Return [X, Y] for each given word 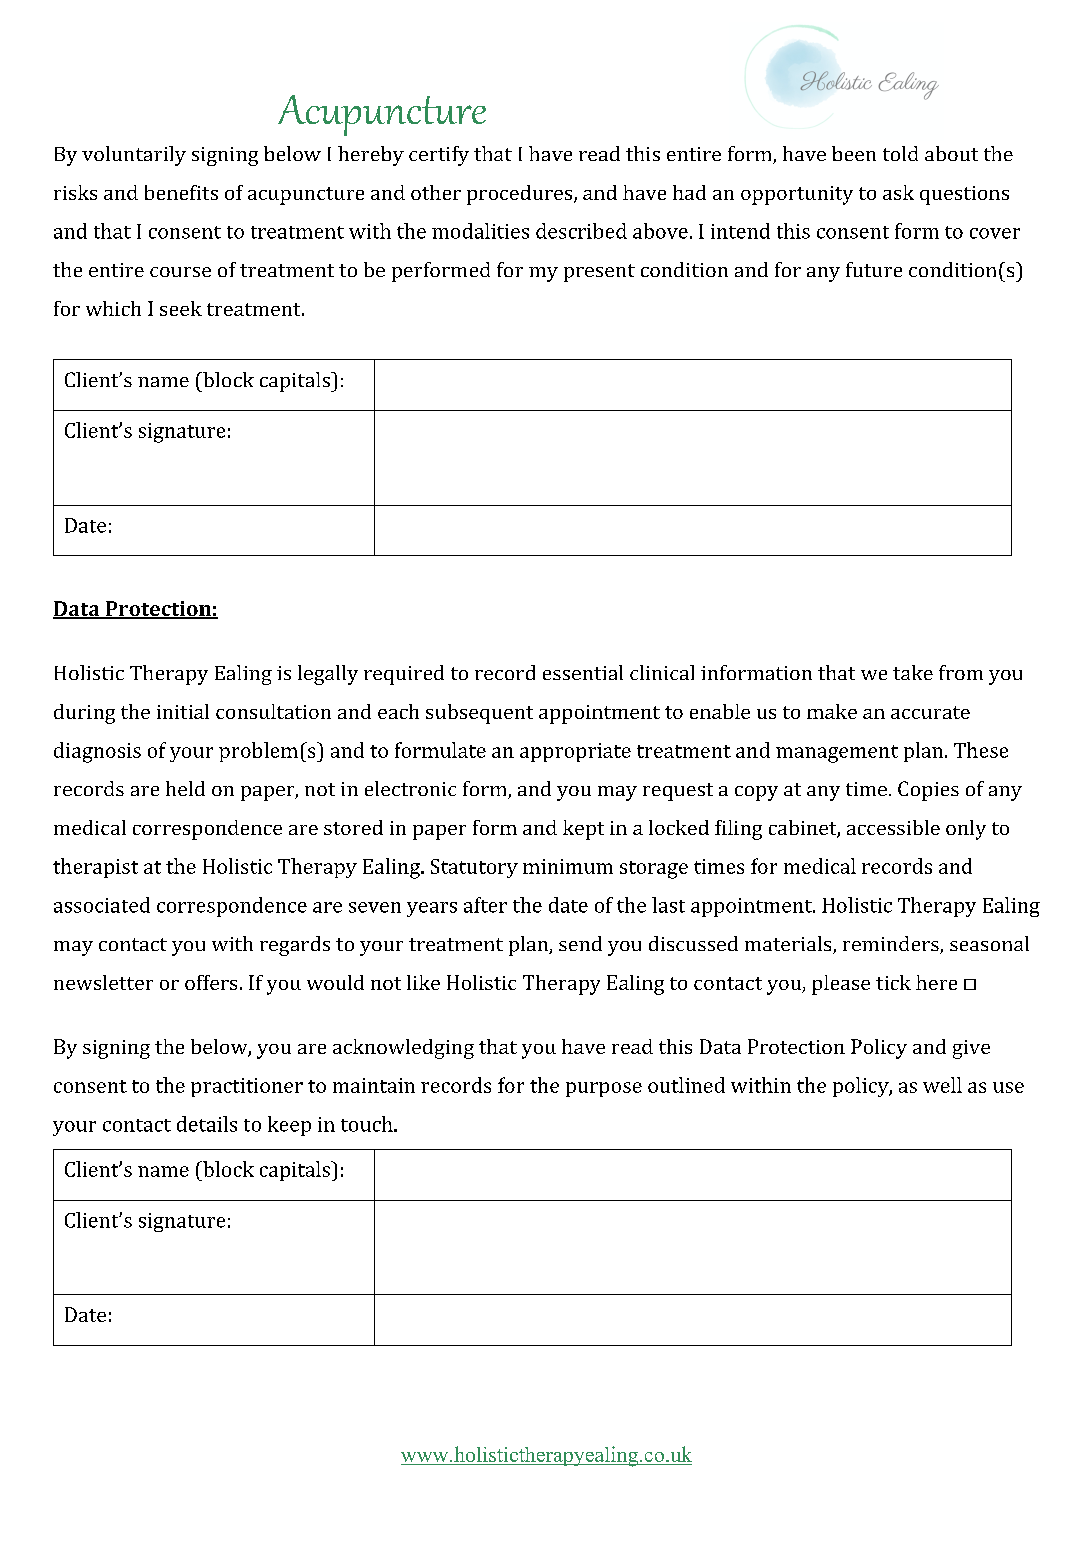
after [485, 905]
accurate [930, 712]
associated [102, 905]
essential [583, 672]
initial [183, 711]
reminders [892, 945]
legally [328, 675]
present [599, 273]
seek [181, 308]
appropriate [575, 752]
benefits [181, 192]
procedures [521, 195]
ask [898, 192]
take [913, 672]
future [874, 269]
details [207, 1124]
